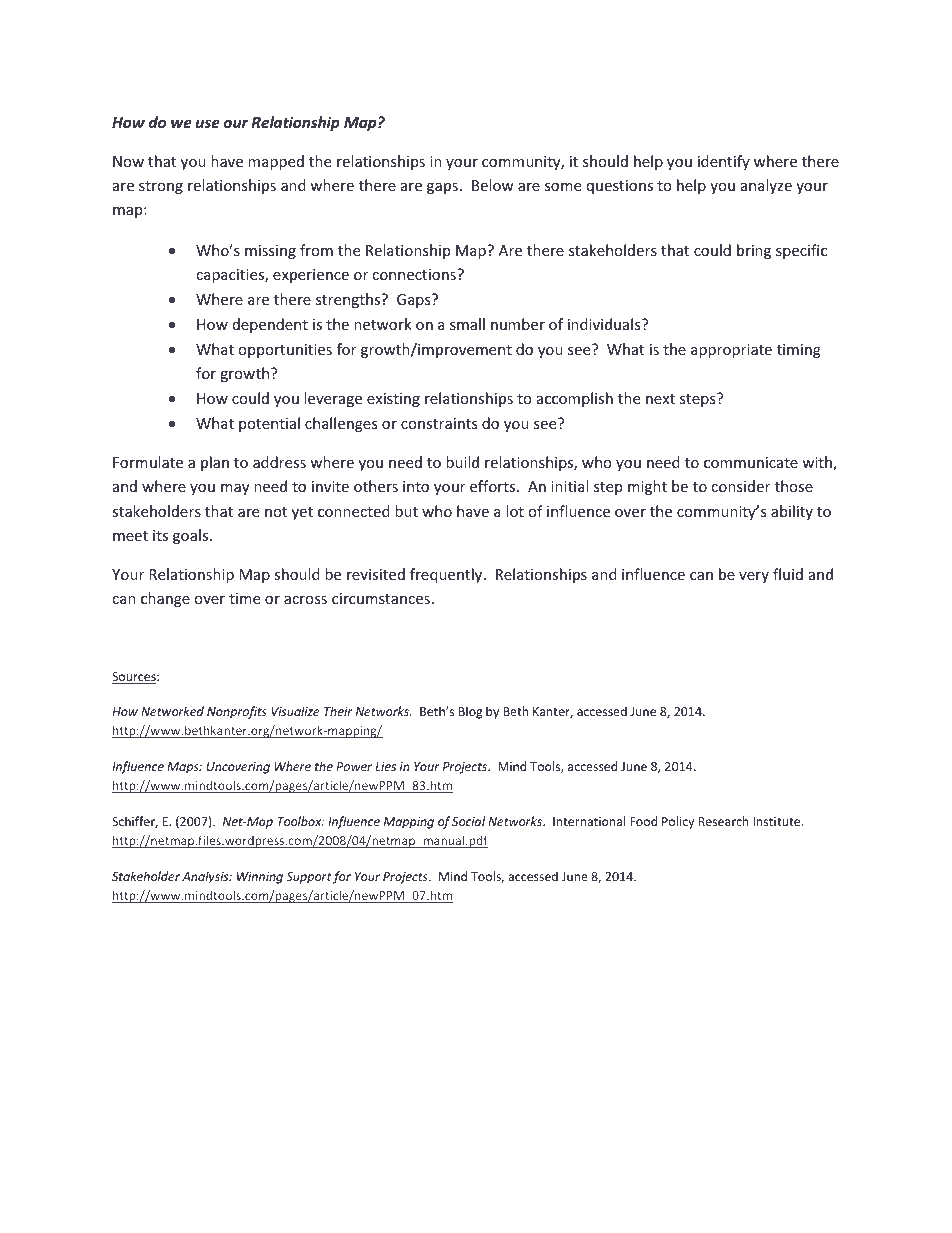 This image has width=952, height=1233. What do you see at coordinates (208, 123) in the image?
I see `use` at bounding box center [208, 123].
